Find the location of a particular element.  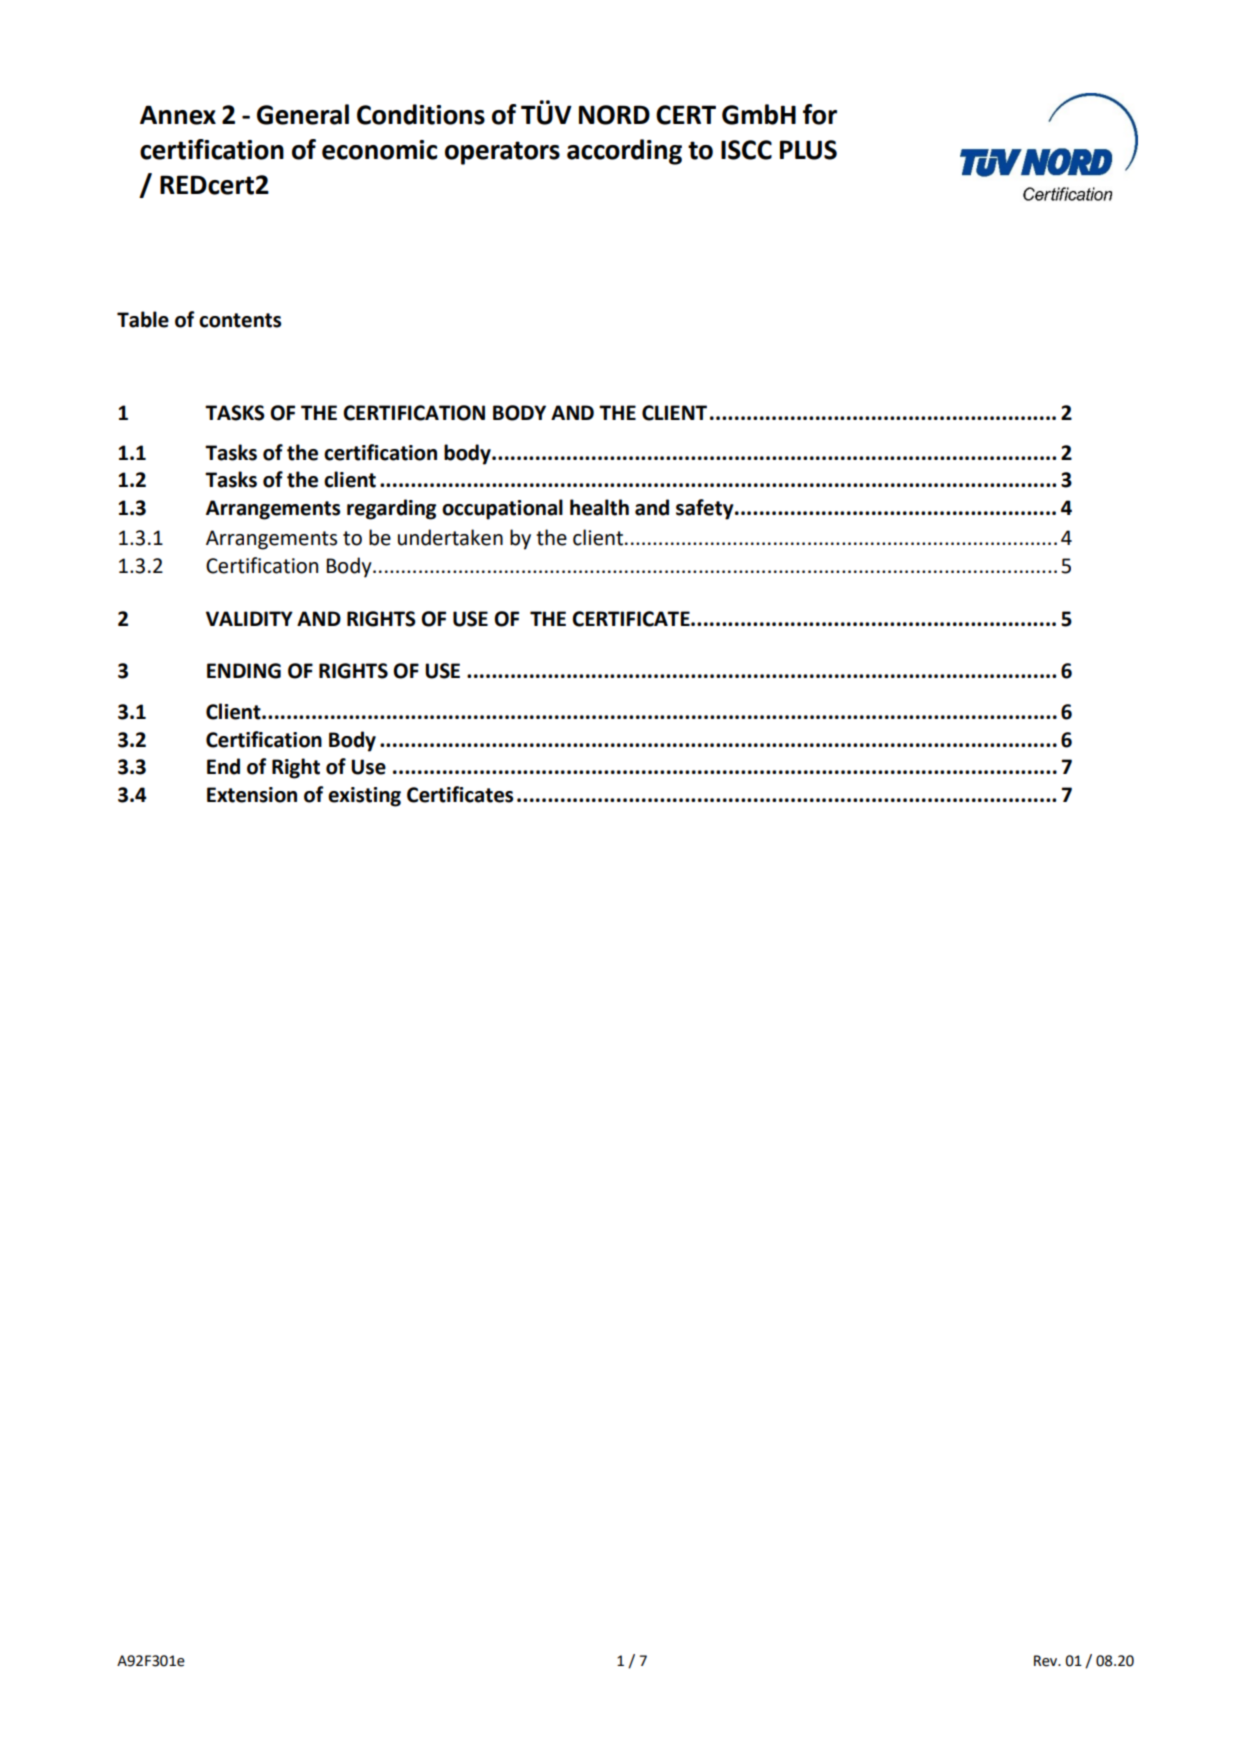

existing is located at coordinates (364, 797).
